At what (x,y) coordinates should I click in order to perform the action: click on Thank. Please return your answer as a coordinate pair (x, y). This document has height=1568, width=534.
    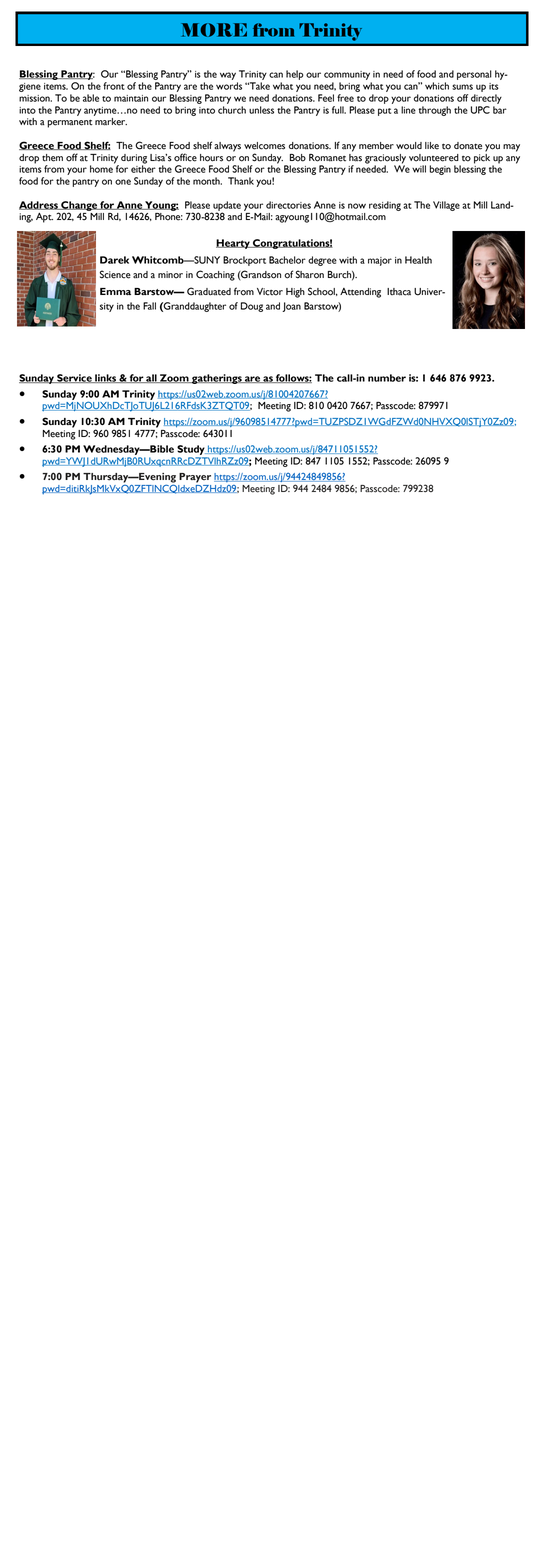
    Looking at the image, I should click on (241, 181).
